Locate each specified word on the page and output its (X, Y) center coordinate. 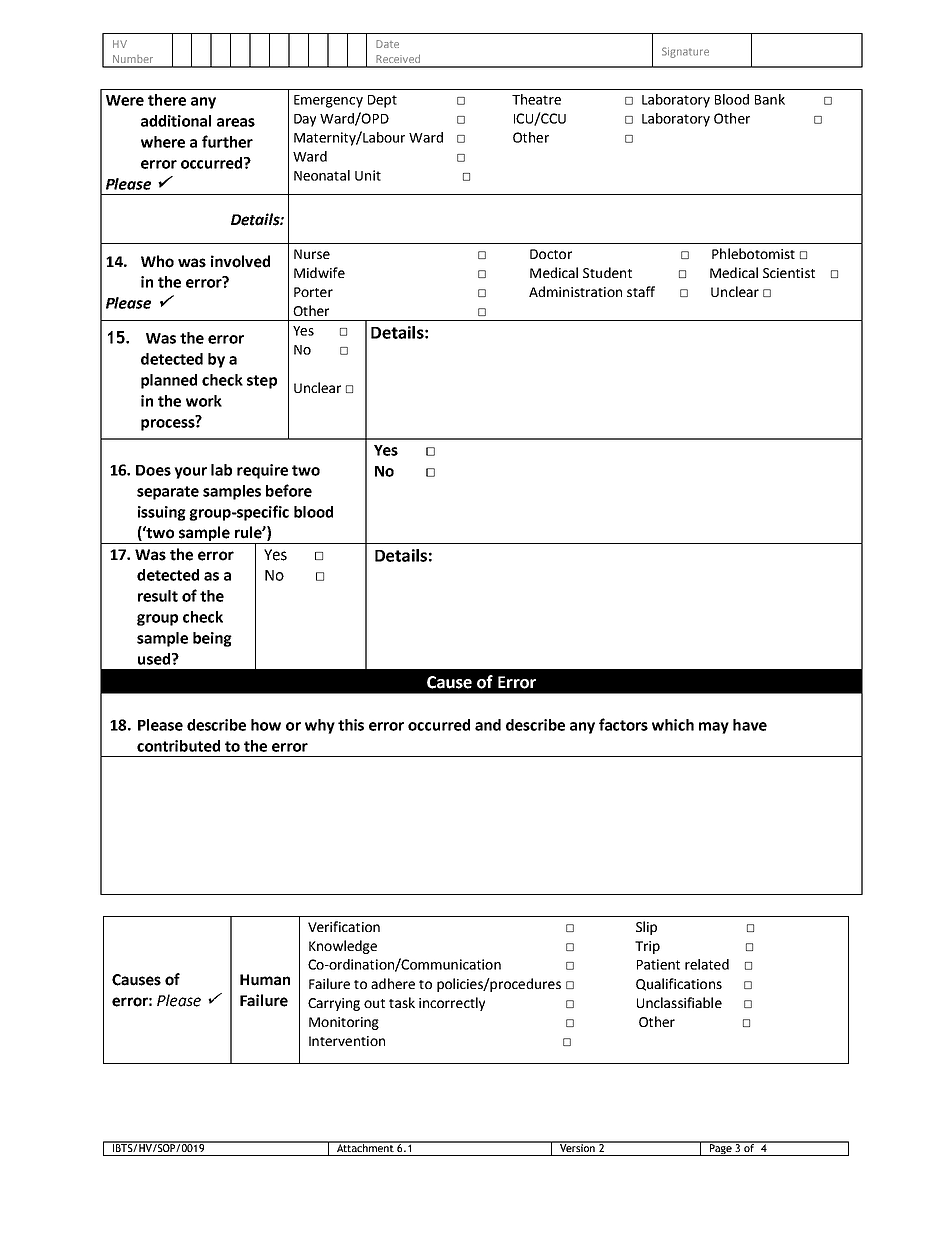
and (488, 725)
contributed (178, 746)
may (714, 728)
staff (641, 291)
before (289, 490)
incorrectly (452, 1004)
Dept (382, 101)
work (204, 401)
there (167, 100)
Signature (685, 52)
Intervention (347, 1041)
